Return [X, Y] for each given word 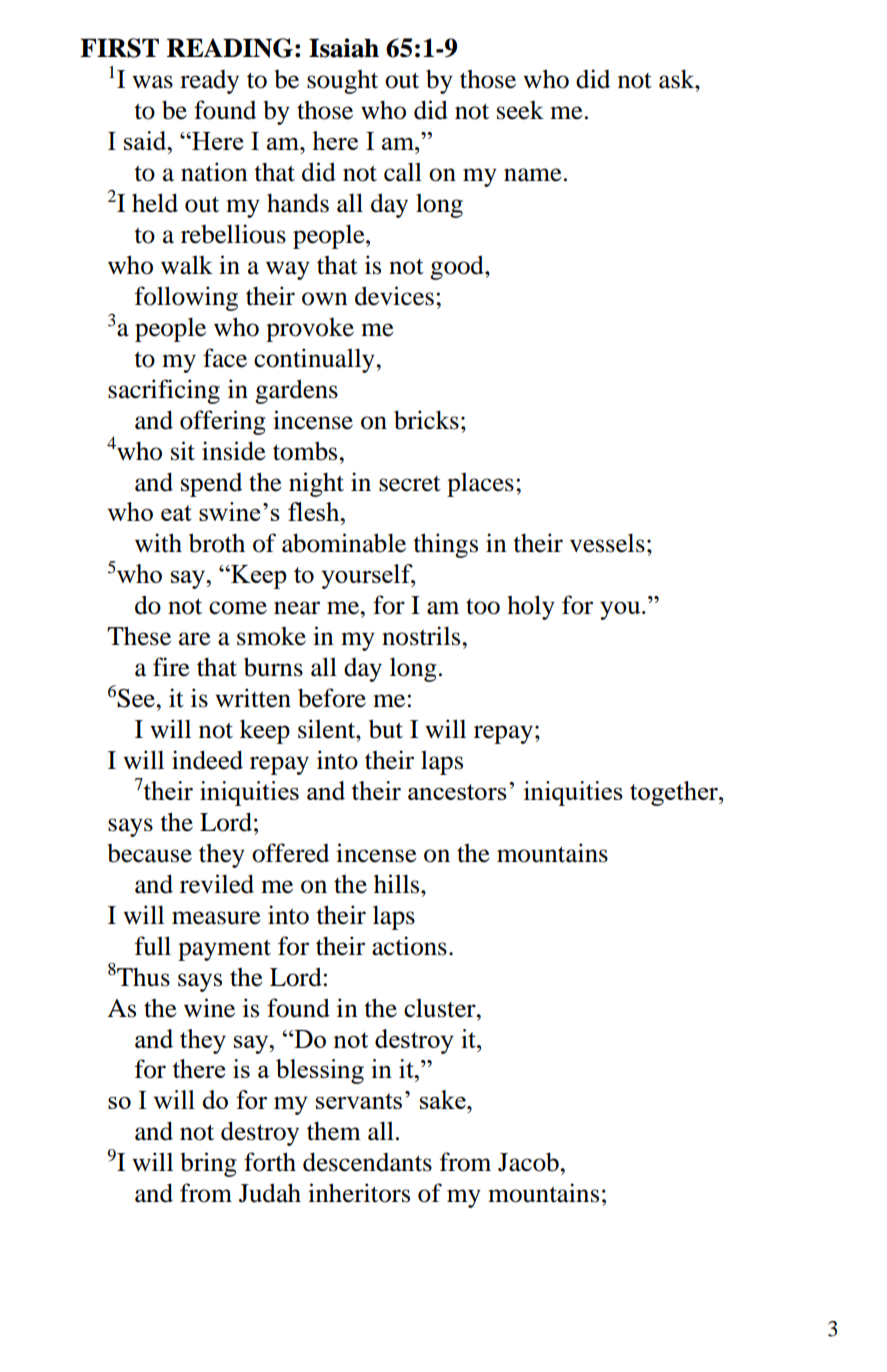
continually [315, 360]
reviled [217, 884]
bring [208, 1164]
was [152, 82]
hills [398, 884]
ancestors [457, 792]
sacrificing [164, 391]
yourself [368, 576]
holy [531, 607]
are [195, 639]
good [458, 267]
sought [342, 82]
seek [520, 110]
